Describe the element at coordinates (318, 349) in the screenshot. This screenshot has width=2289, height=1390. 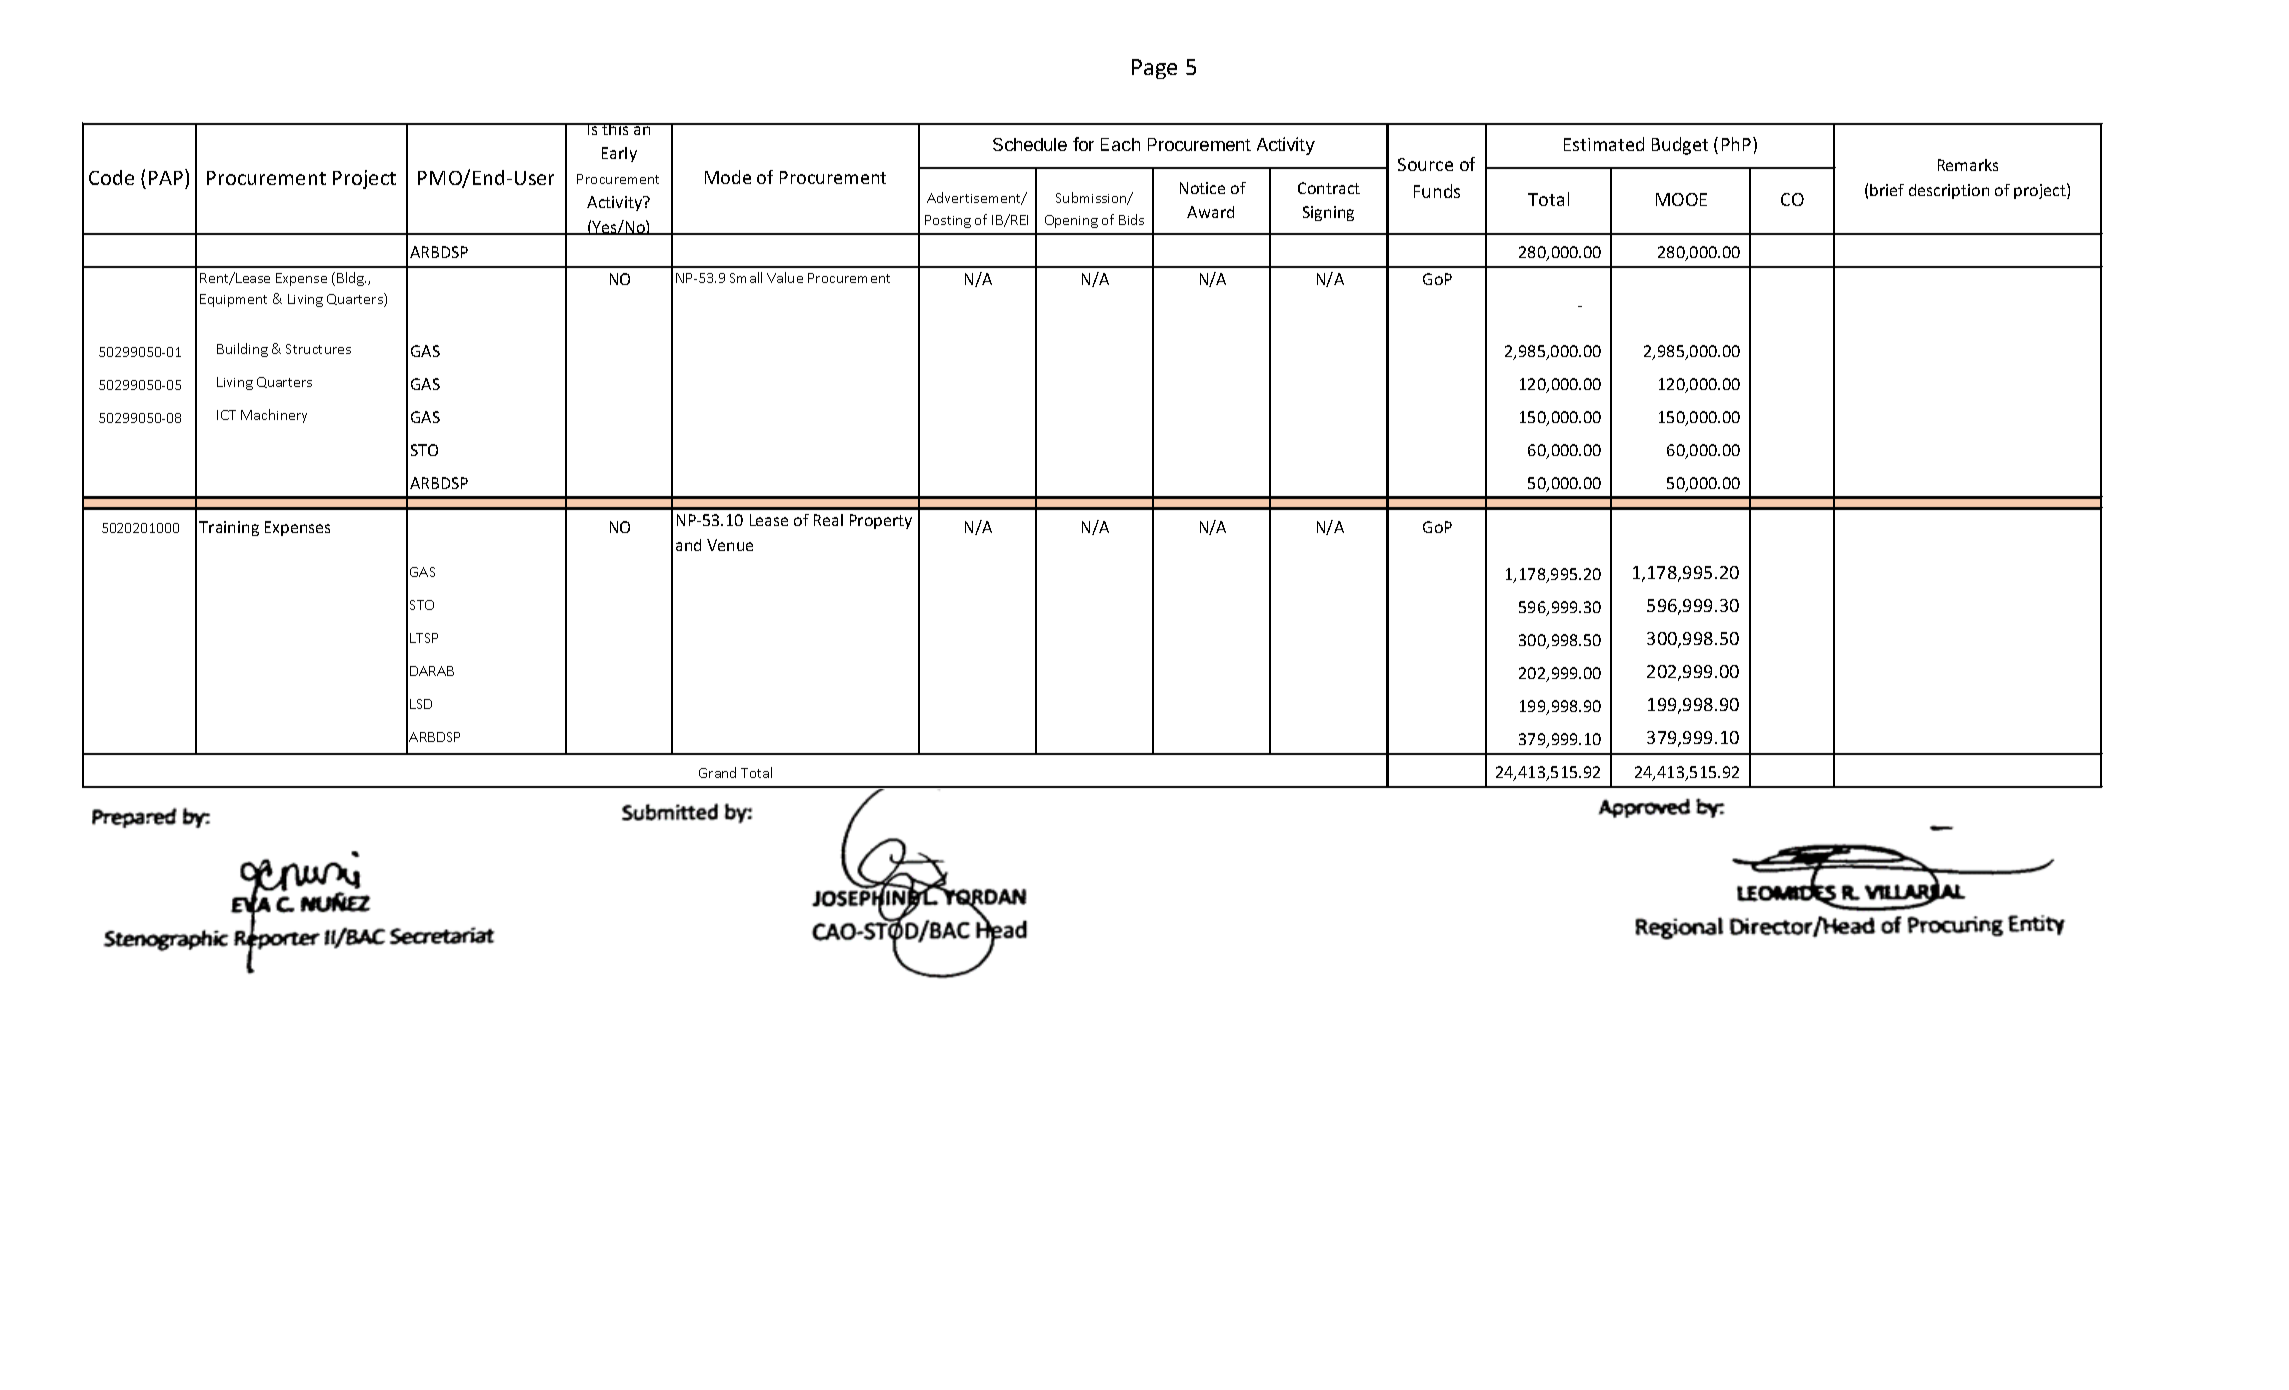
I see `Structures` at that location.
